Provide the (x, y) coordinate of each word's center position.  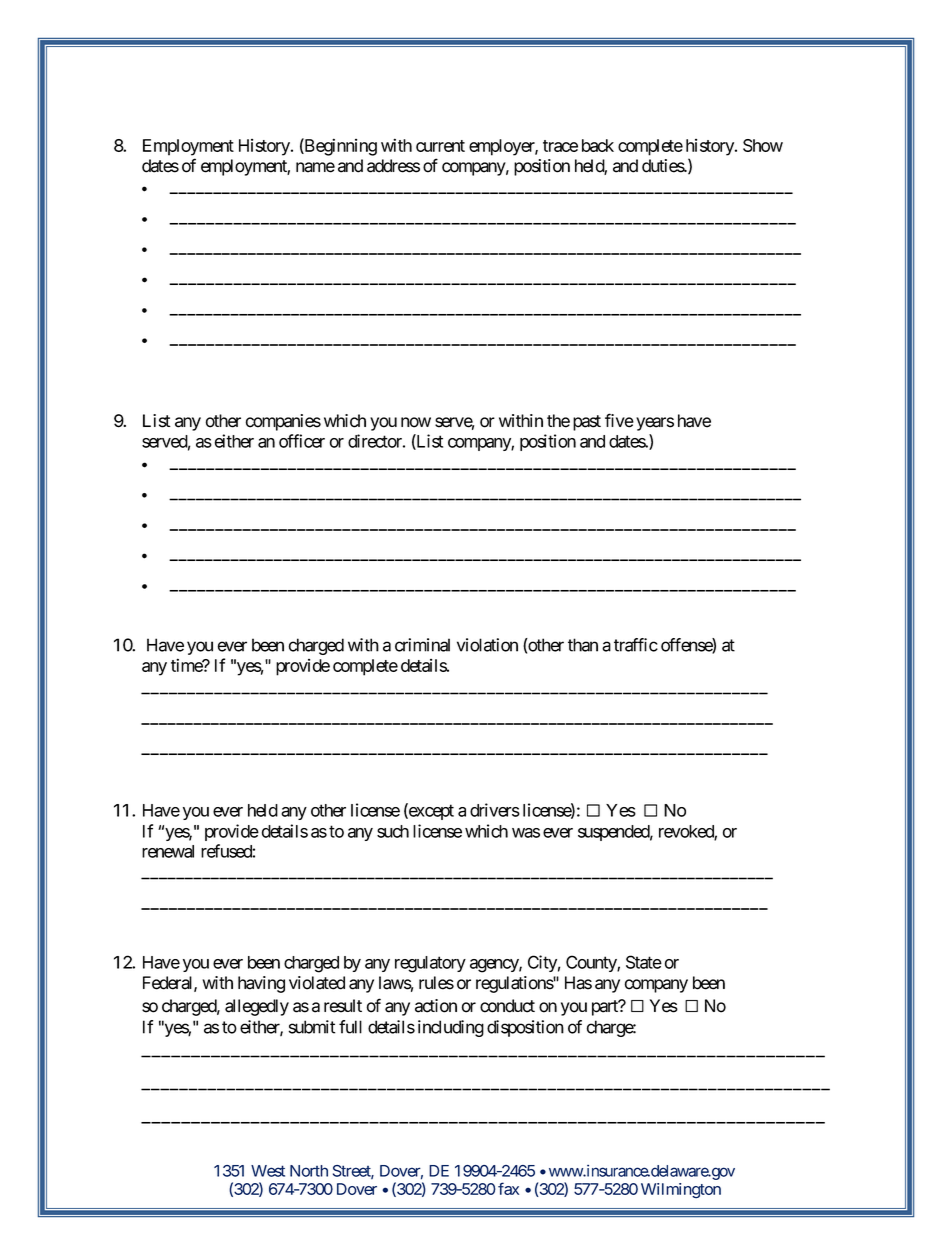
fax (508, 1188)
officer (302, 441)
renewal (168, 851)
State (644, 962)
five (619, 420)
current (440, 146)
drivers (495, 810)
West (268, 1171)
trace (560, 146)
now (416, 422)
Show (763, 145)
